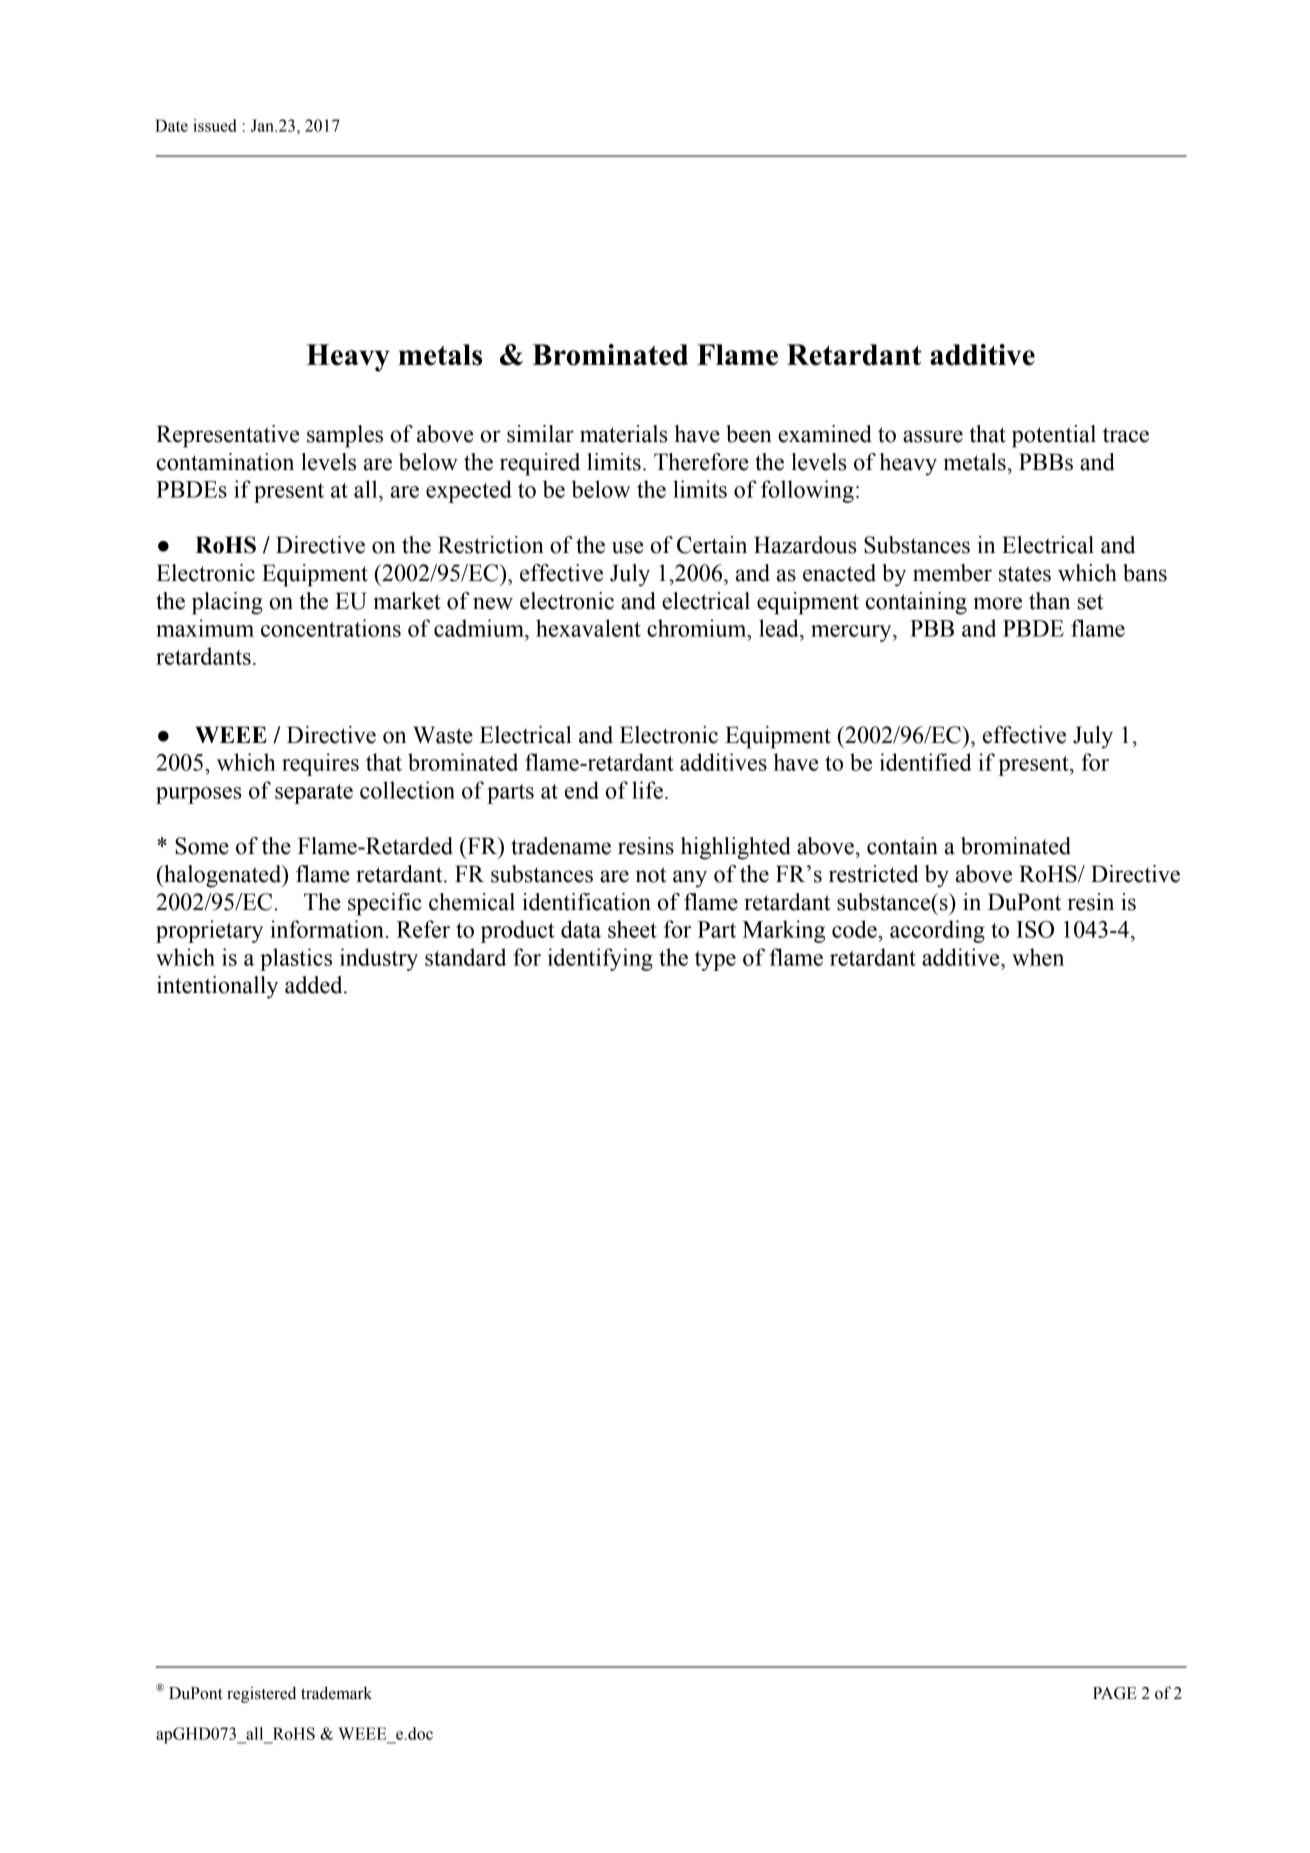 The height and width of the screenshot is (1853, 1310). What do you see at coordinates (1054, 436) in the screenshot?
I see `potential` at bounding box center [1054, 436].
